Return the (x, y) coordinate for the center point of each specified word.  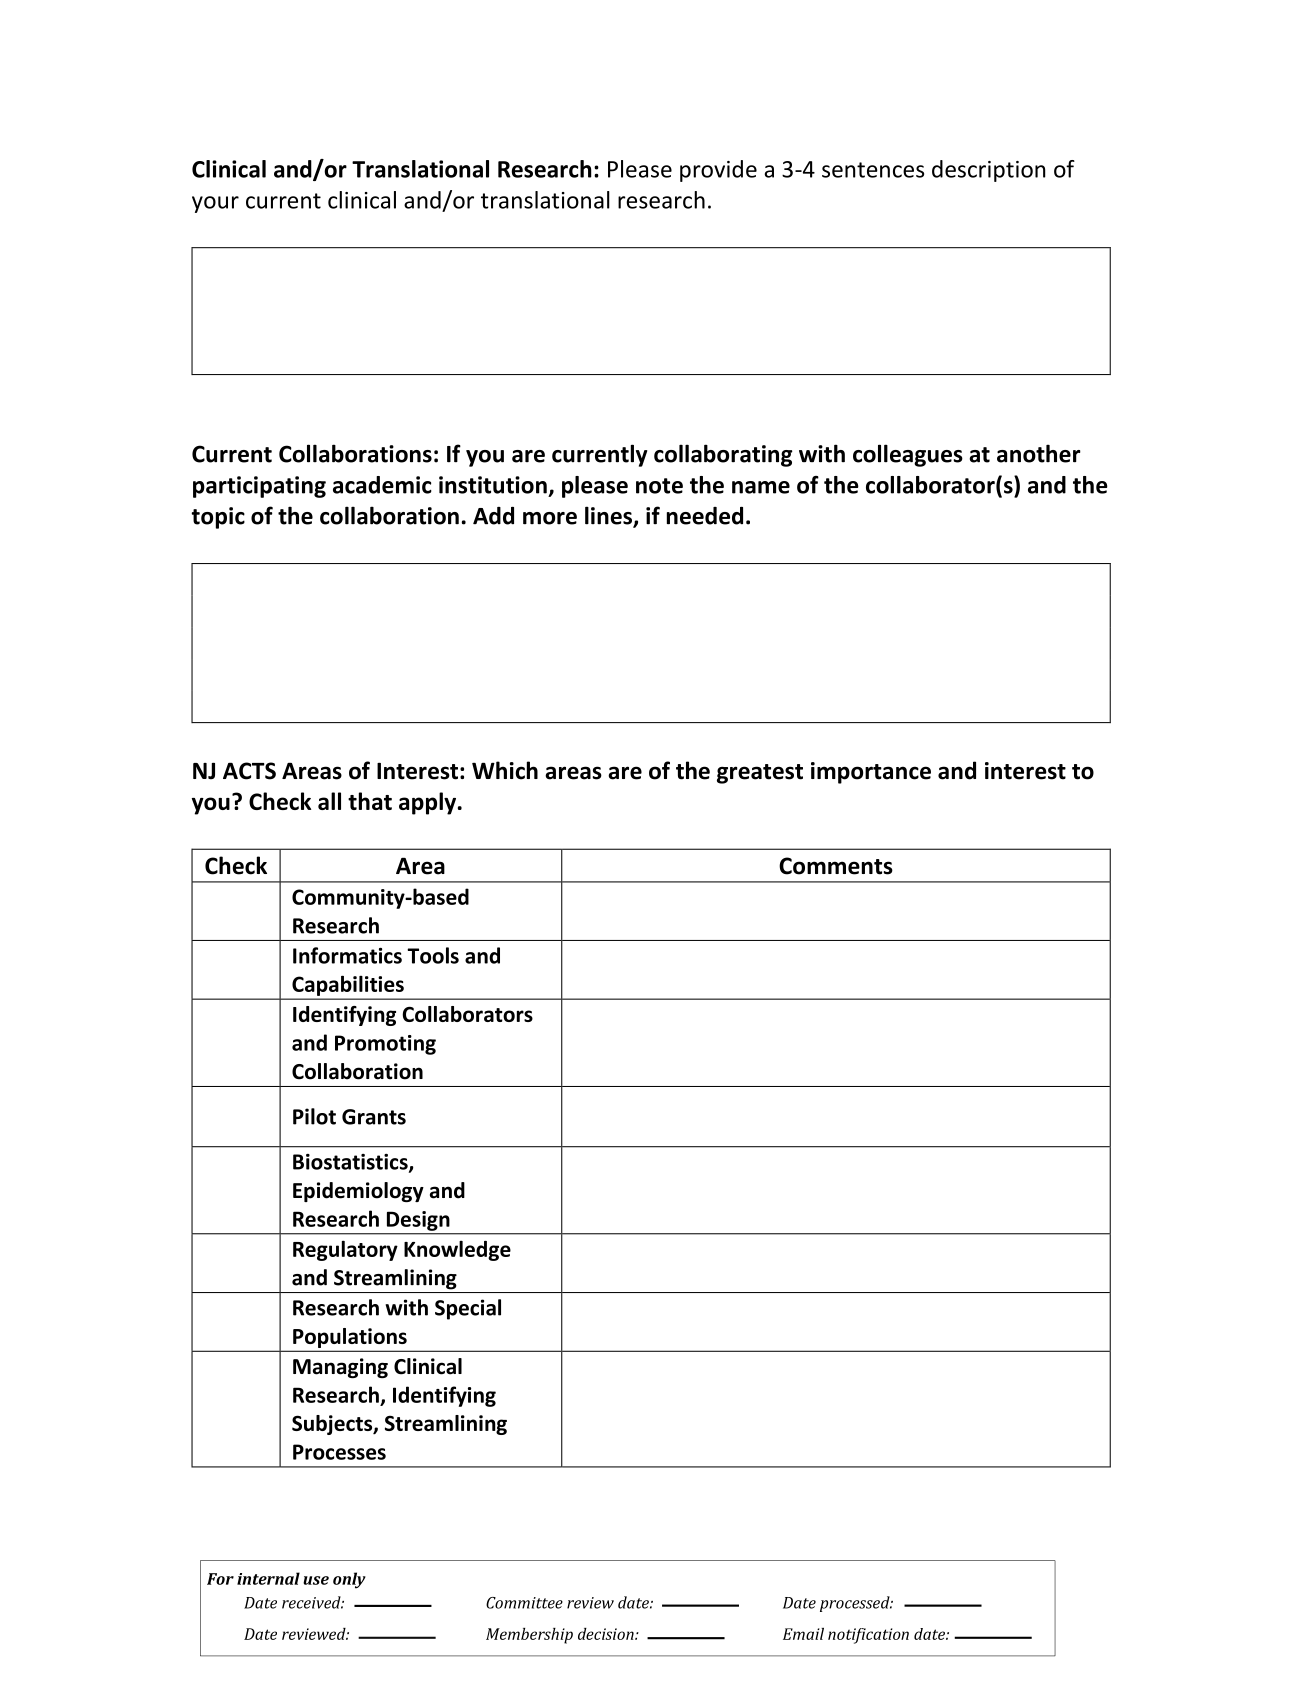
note (659, 486)
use (316, 1580)
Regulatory (345, 1250)
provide (718, 171)
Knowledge (457, 1250)
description (989, 171)
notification (868, 1636)
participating (259, 487)
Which (505, 770)
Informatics (347, 955)
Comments (836, 866)
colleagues (908, 455)
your (215, 204)
